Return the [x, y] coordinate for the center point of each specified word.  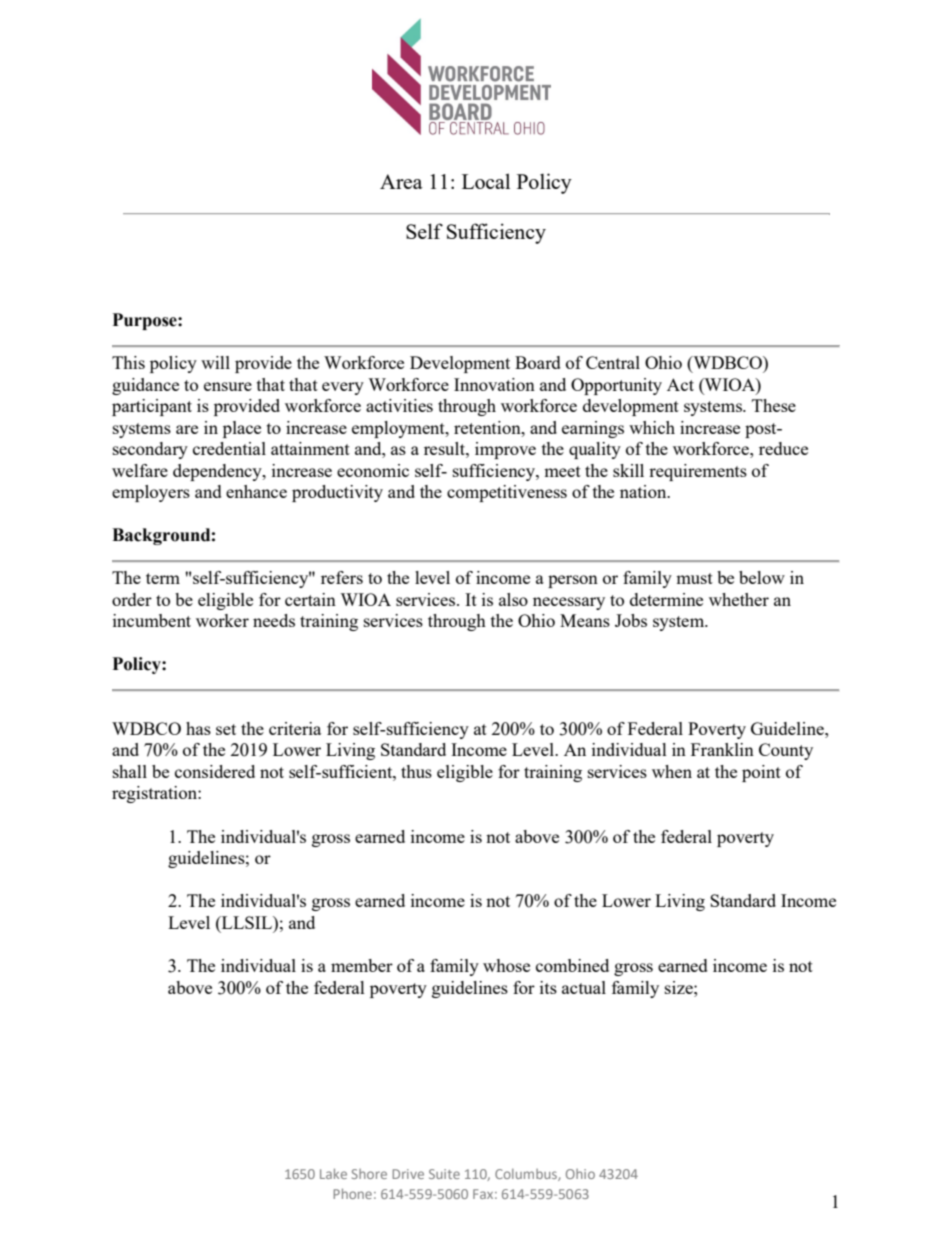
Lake [333, 1173]
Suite [444, 1174]
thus [416, 771]
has [198, 728]
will [215, 362]
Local [486, 181]
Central [613, 362]
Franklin [722, 749]
